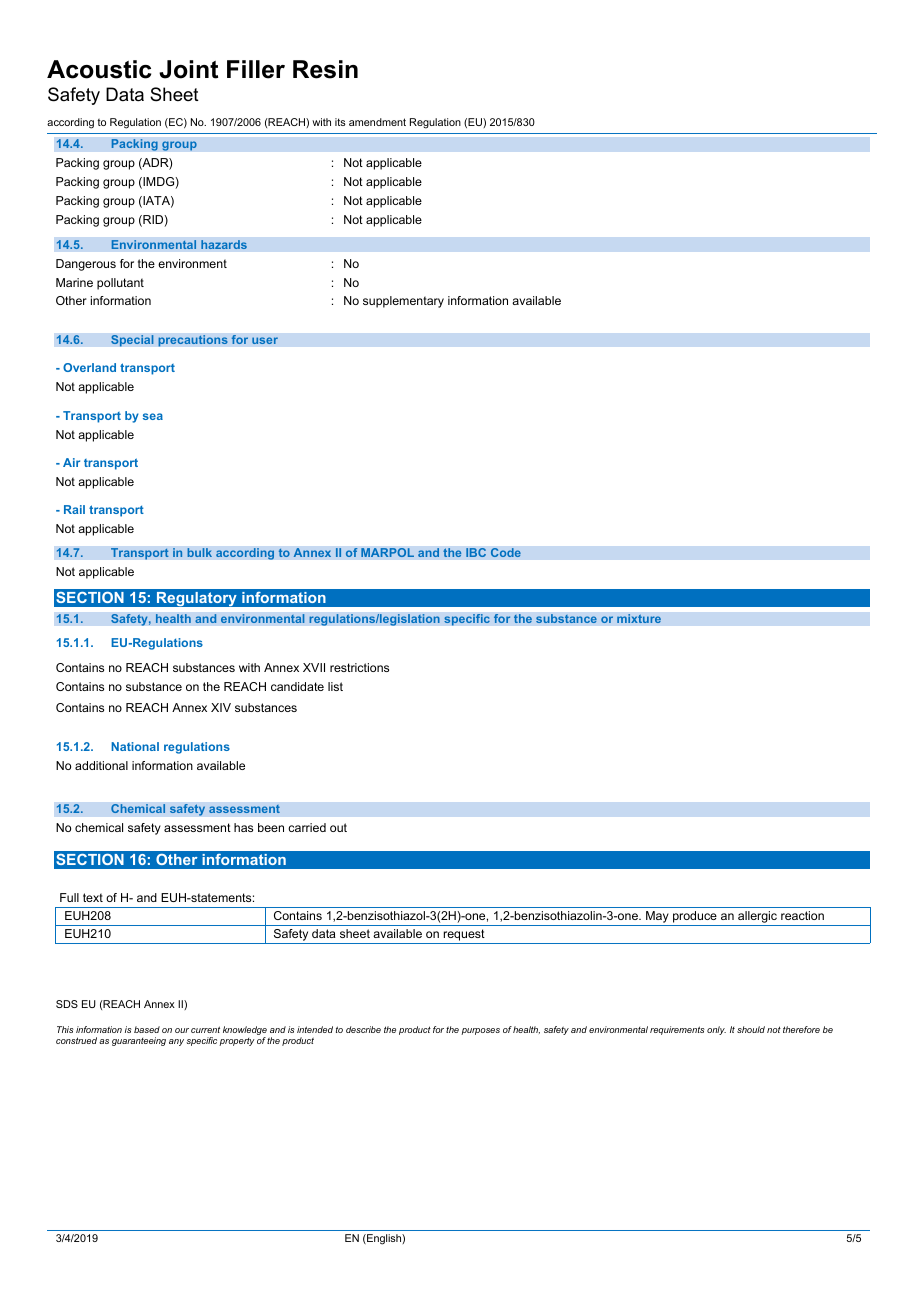  What do you see at coordinates (377, 122) in the screenshot?
I see `amendment` at bounding box center [377, 122].
